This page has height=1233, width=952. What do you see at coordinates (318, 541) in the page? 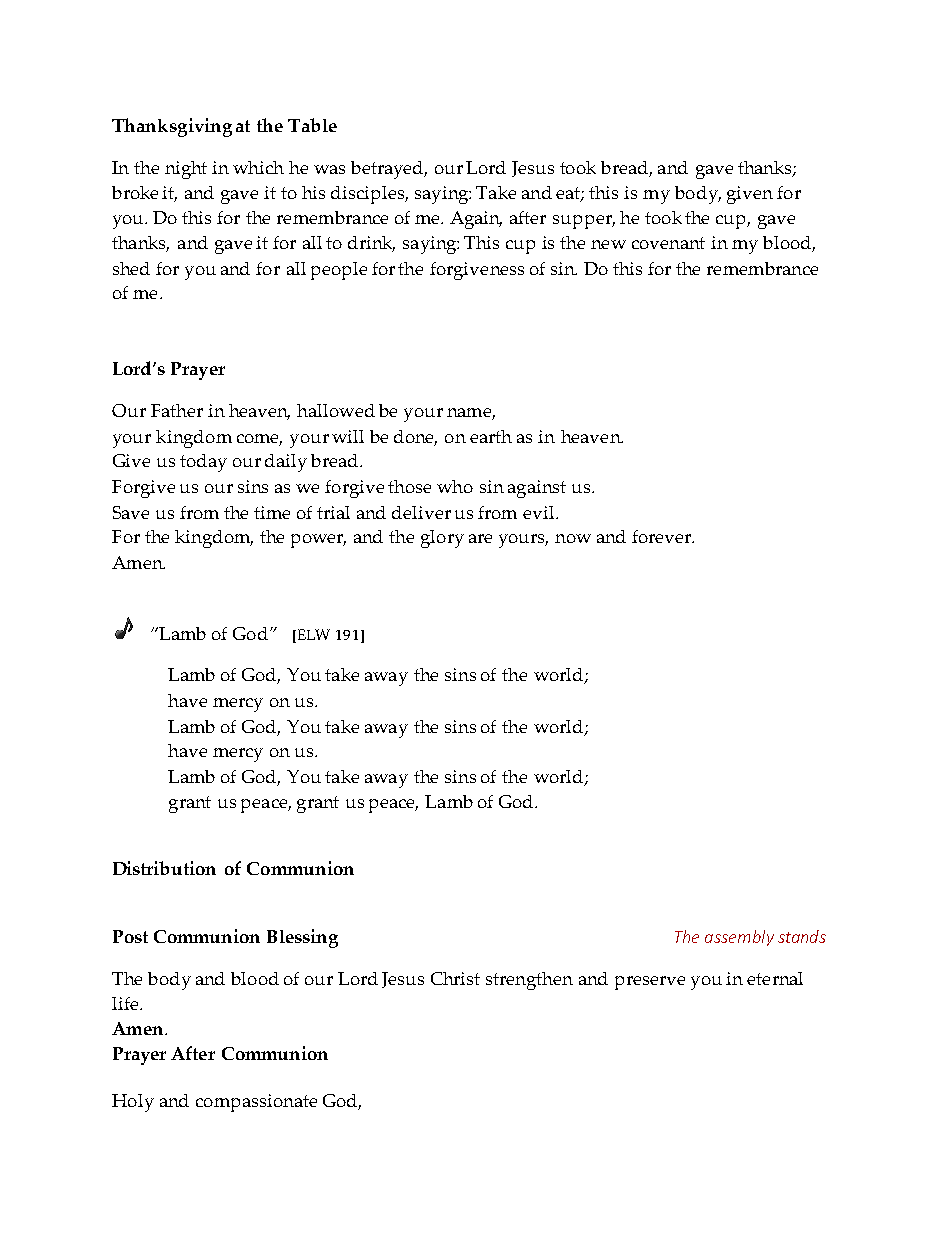
I see `power` at bounding box center [318, 541].
